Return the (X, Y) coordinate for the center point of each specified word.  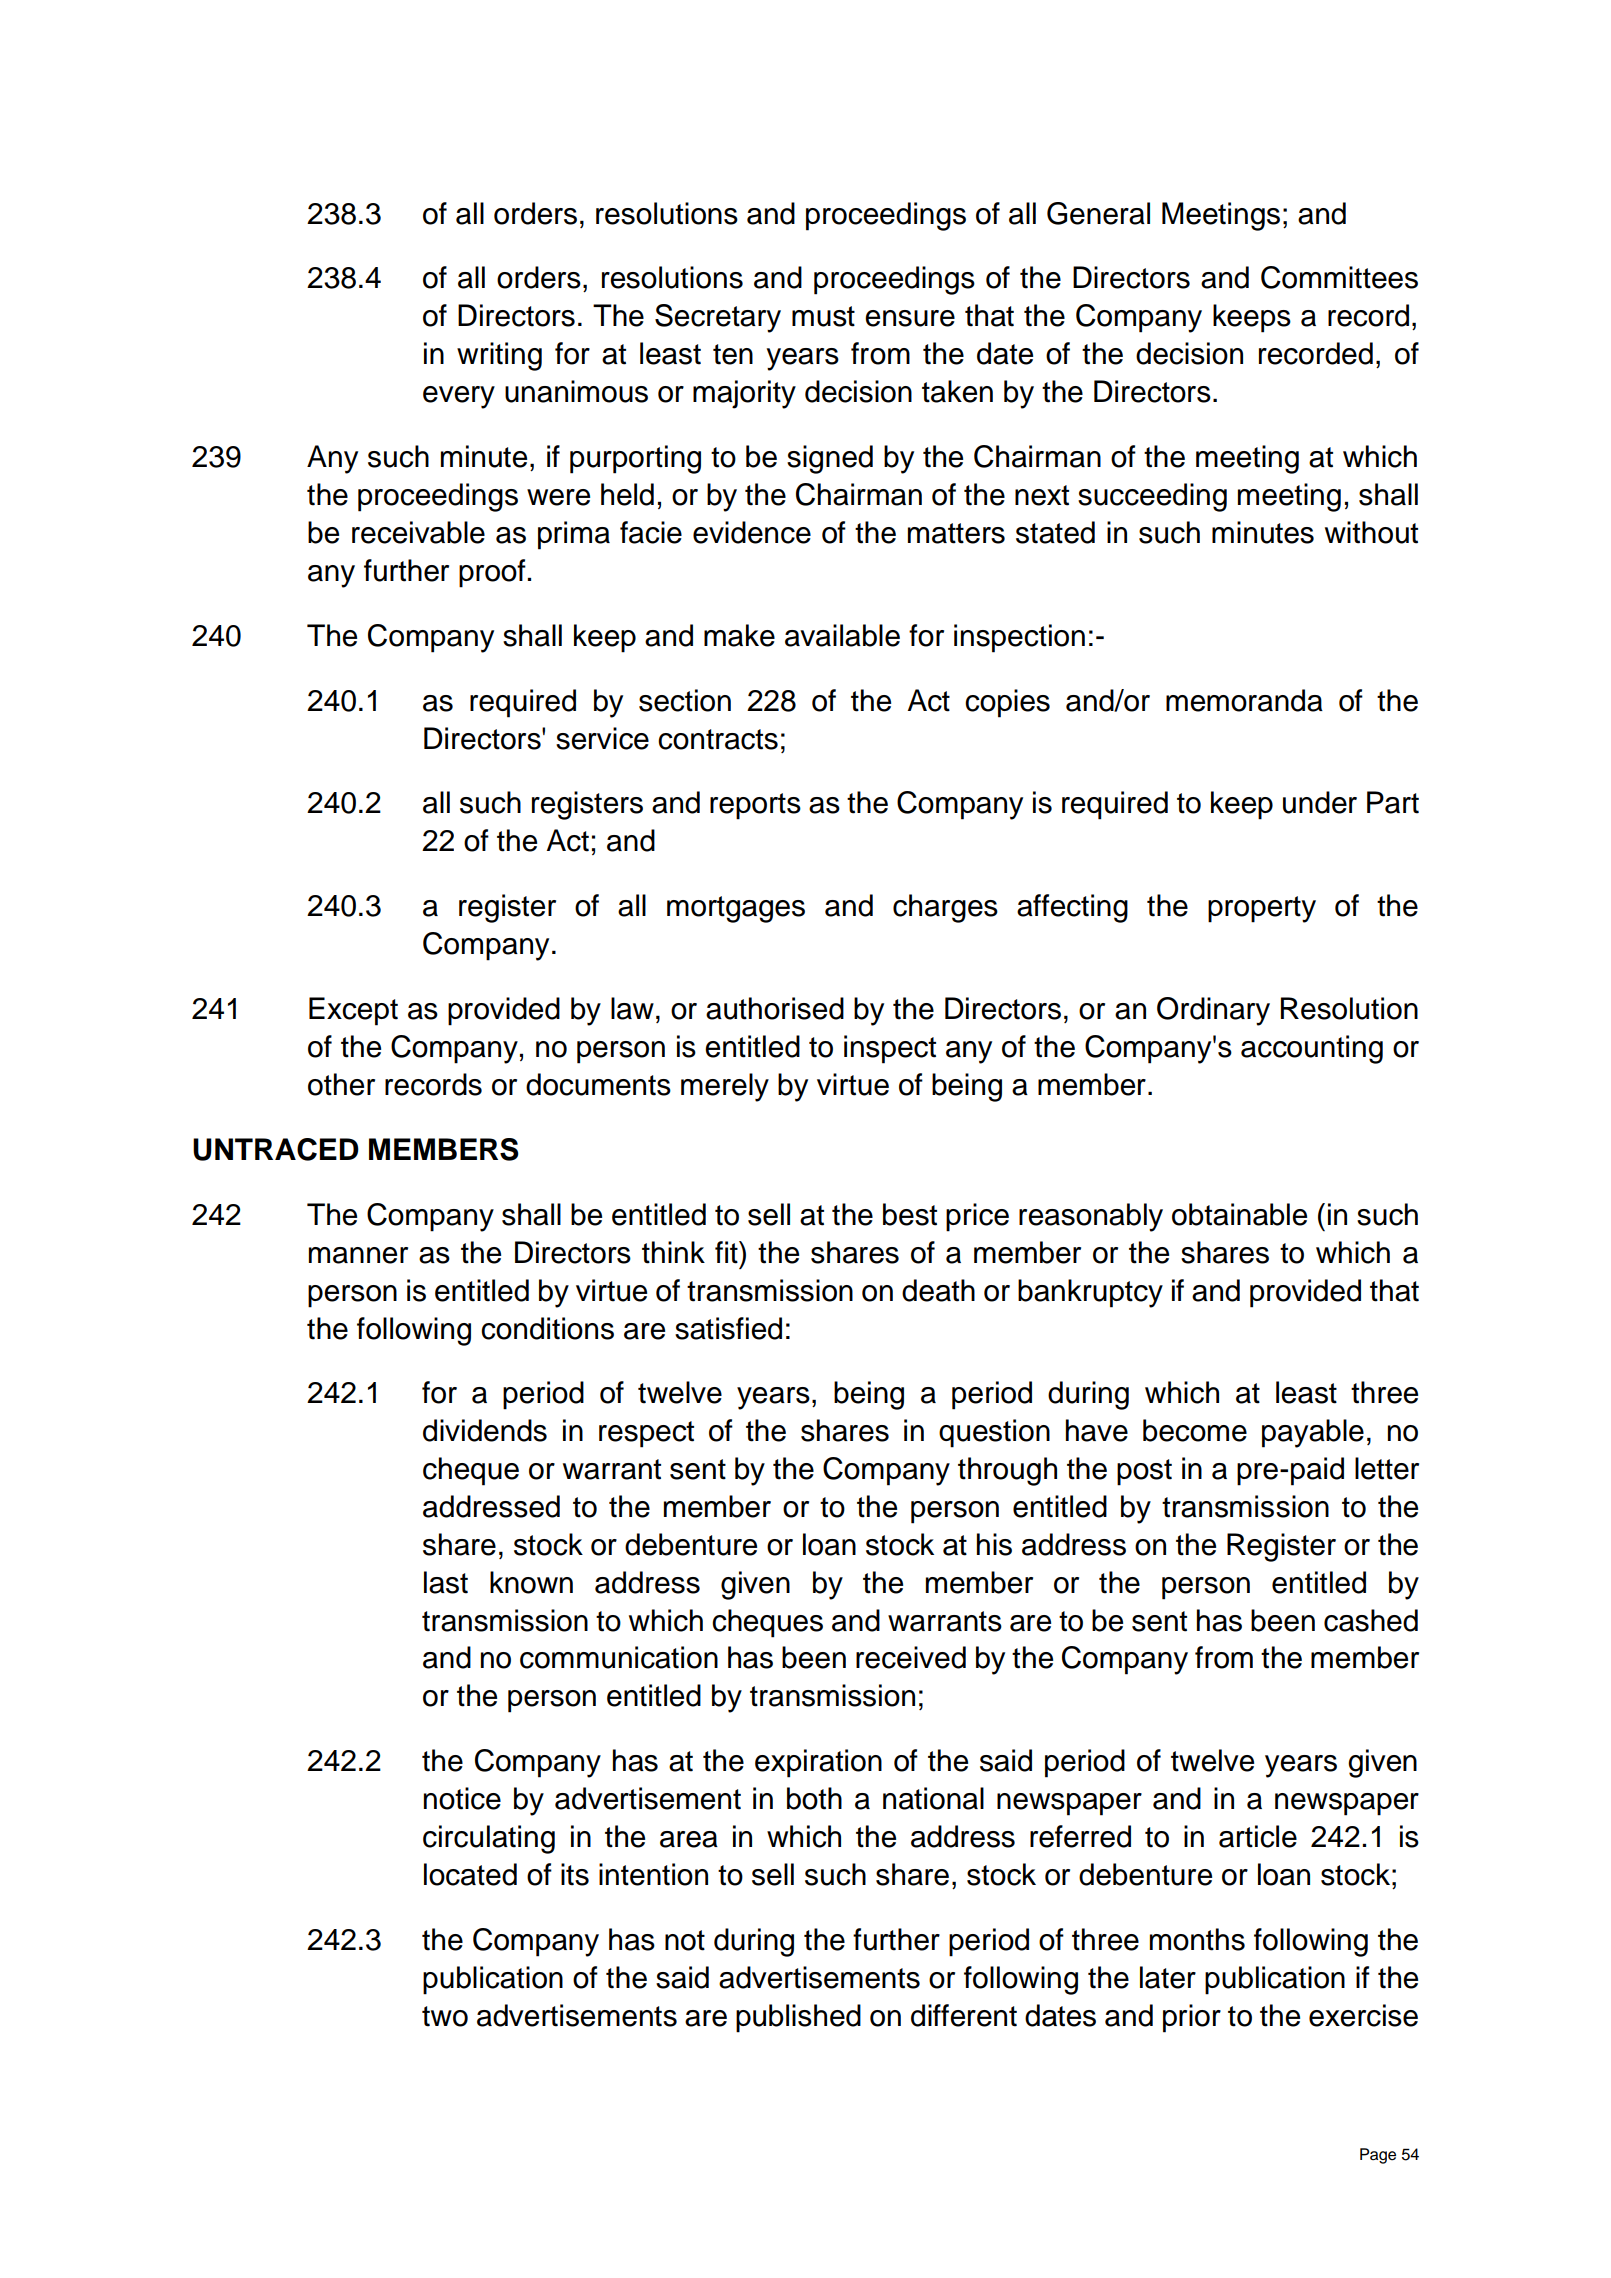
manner (358, 1255)
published (798, 2018)
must (823, 316)
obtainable (1239, 1214)
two (445, 2016)
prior (1192, 2018)
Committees (1339, 277)
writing (499, 356)
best (910, 1214)
